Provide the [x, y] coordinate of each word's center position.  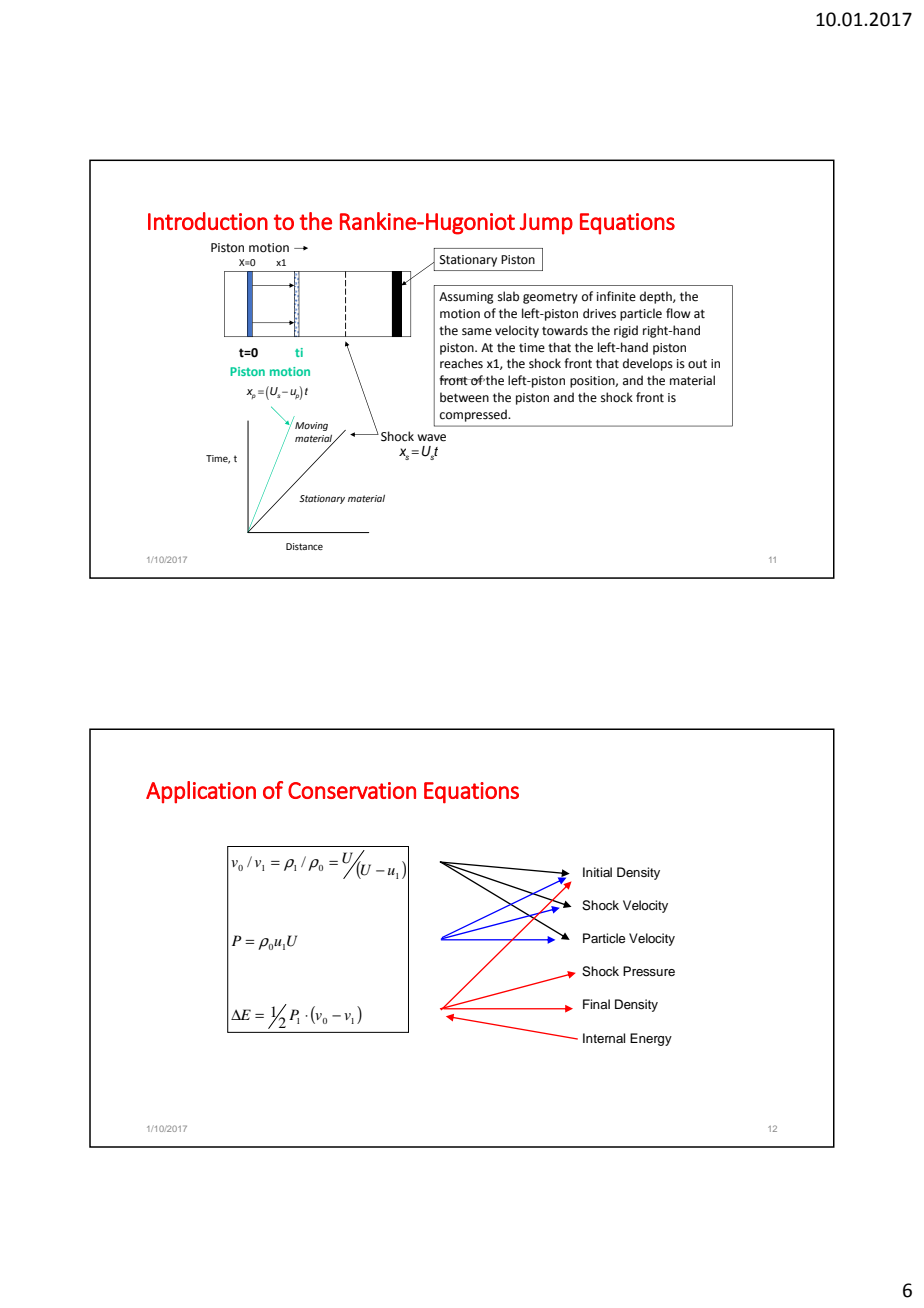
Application [201, 792]
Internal [604, 1038]
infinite [616, 296]
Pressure [649, 971]
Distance [304, 546]
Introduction [208, 221]
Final [596, 1004]
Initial [597, 872]
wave [431, 438]
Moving [311, 426]
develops [648, 364]
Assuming [466, 298]
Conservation [352, 790]
